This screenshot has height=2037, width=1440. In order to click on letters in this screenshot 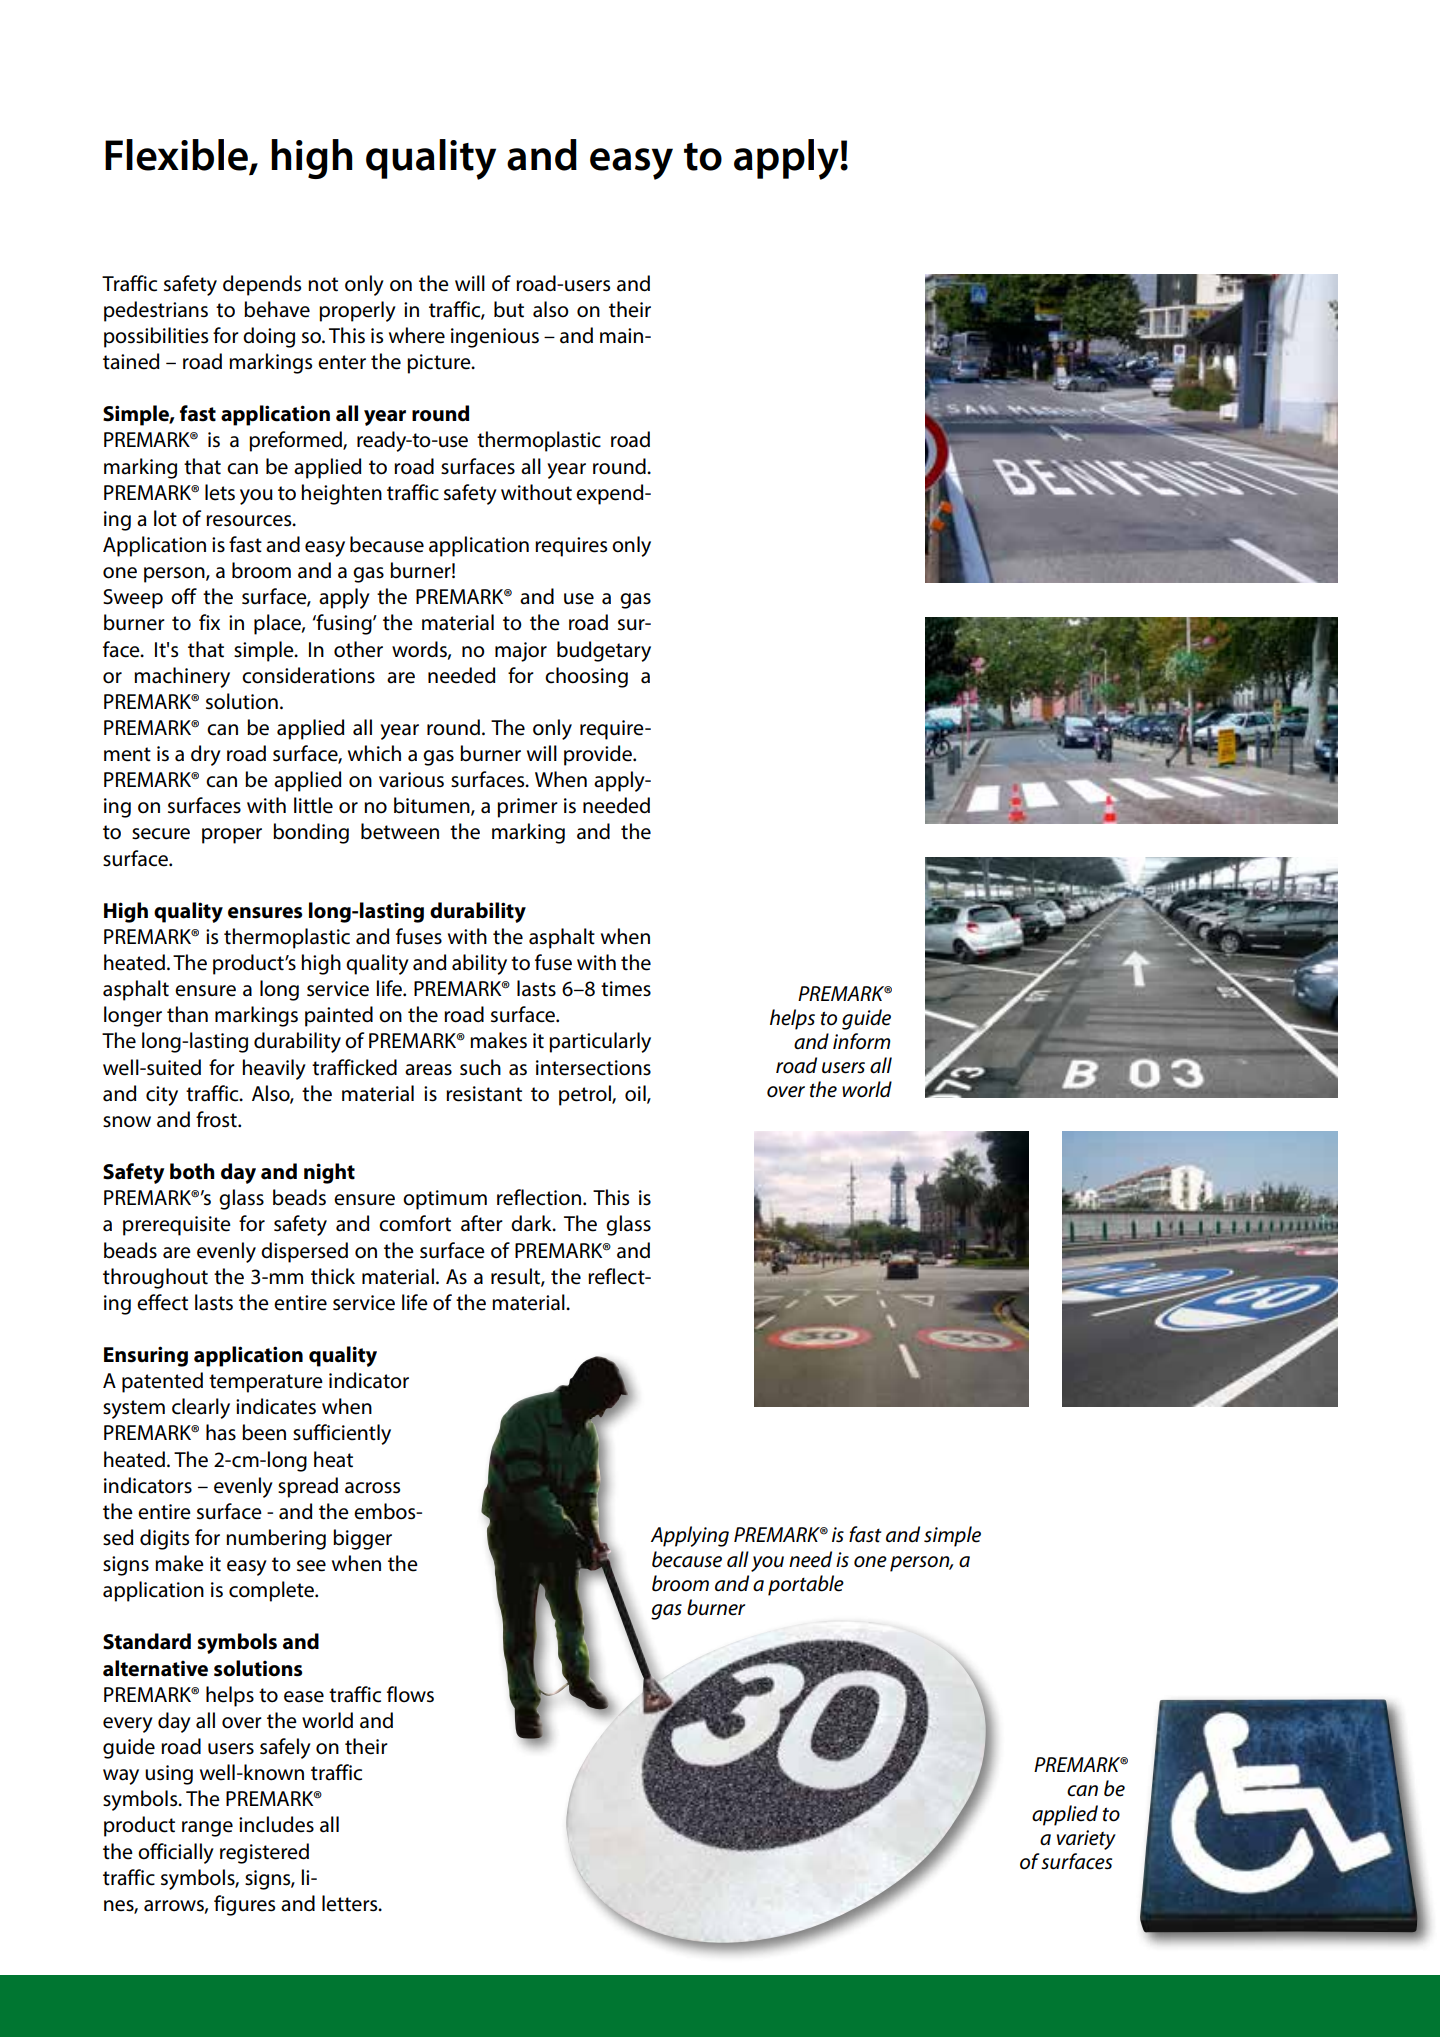, I will do `click(351, 1903)`.
